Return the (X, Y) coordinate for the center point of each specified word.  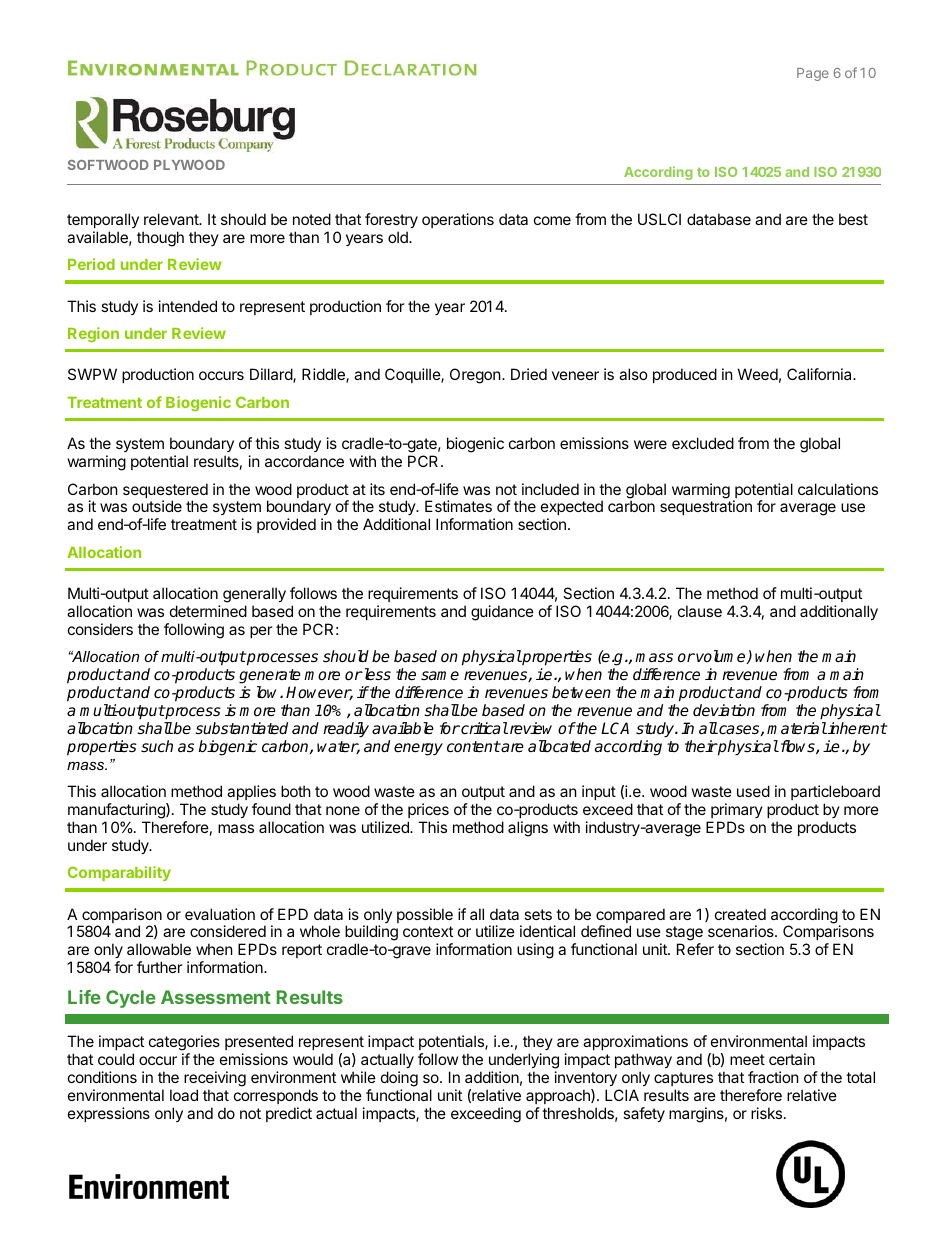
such (157, 746)
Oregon (475, 376)
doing (399, 1079)
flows (797, 747)
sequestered (165, 492)
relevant (172, 219)
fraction (773, 1077)
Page (813, 74)
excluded (703, 443)
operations (458, 220)
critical (483, 728)
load (184, 1095)
